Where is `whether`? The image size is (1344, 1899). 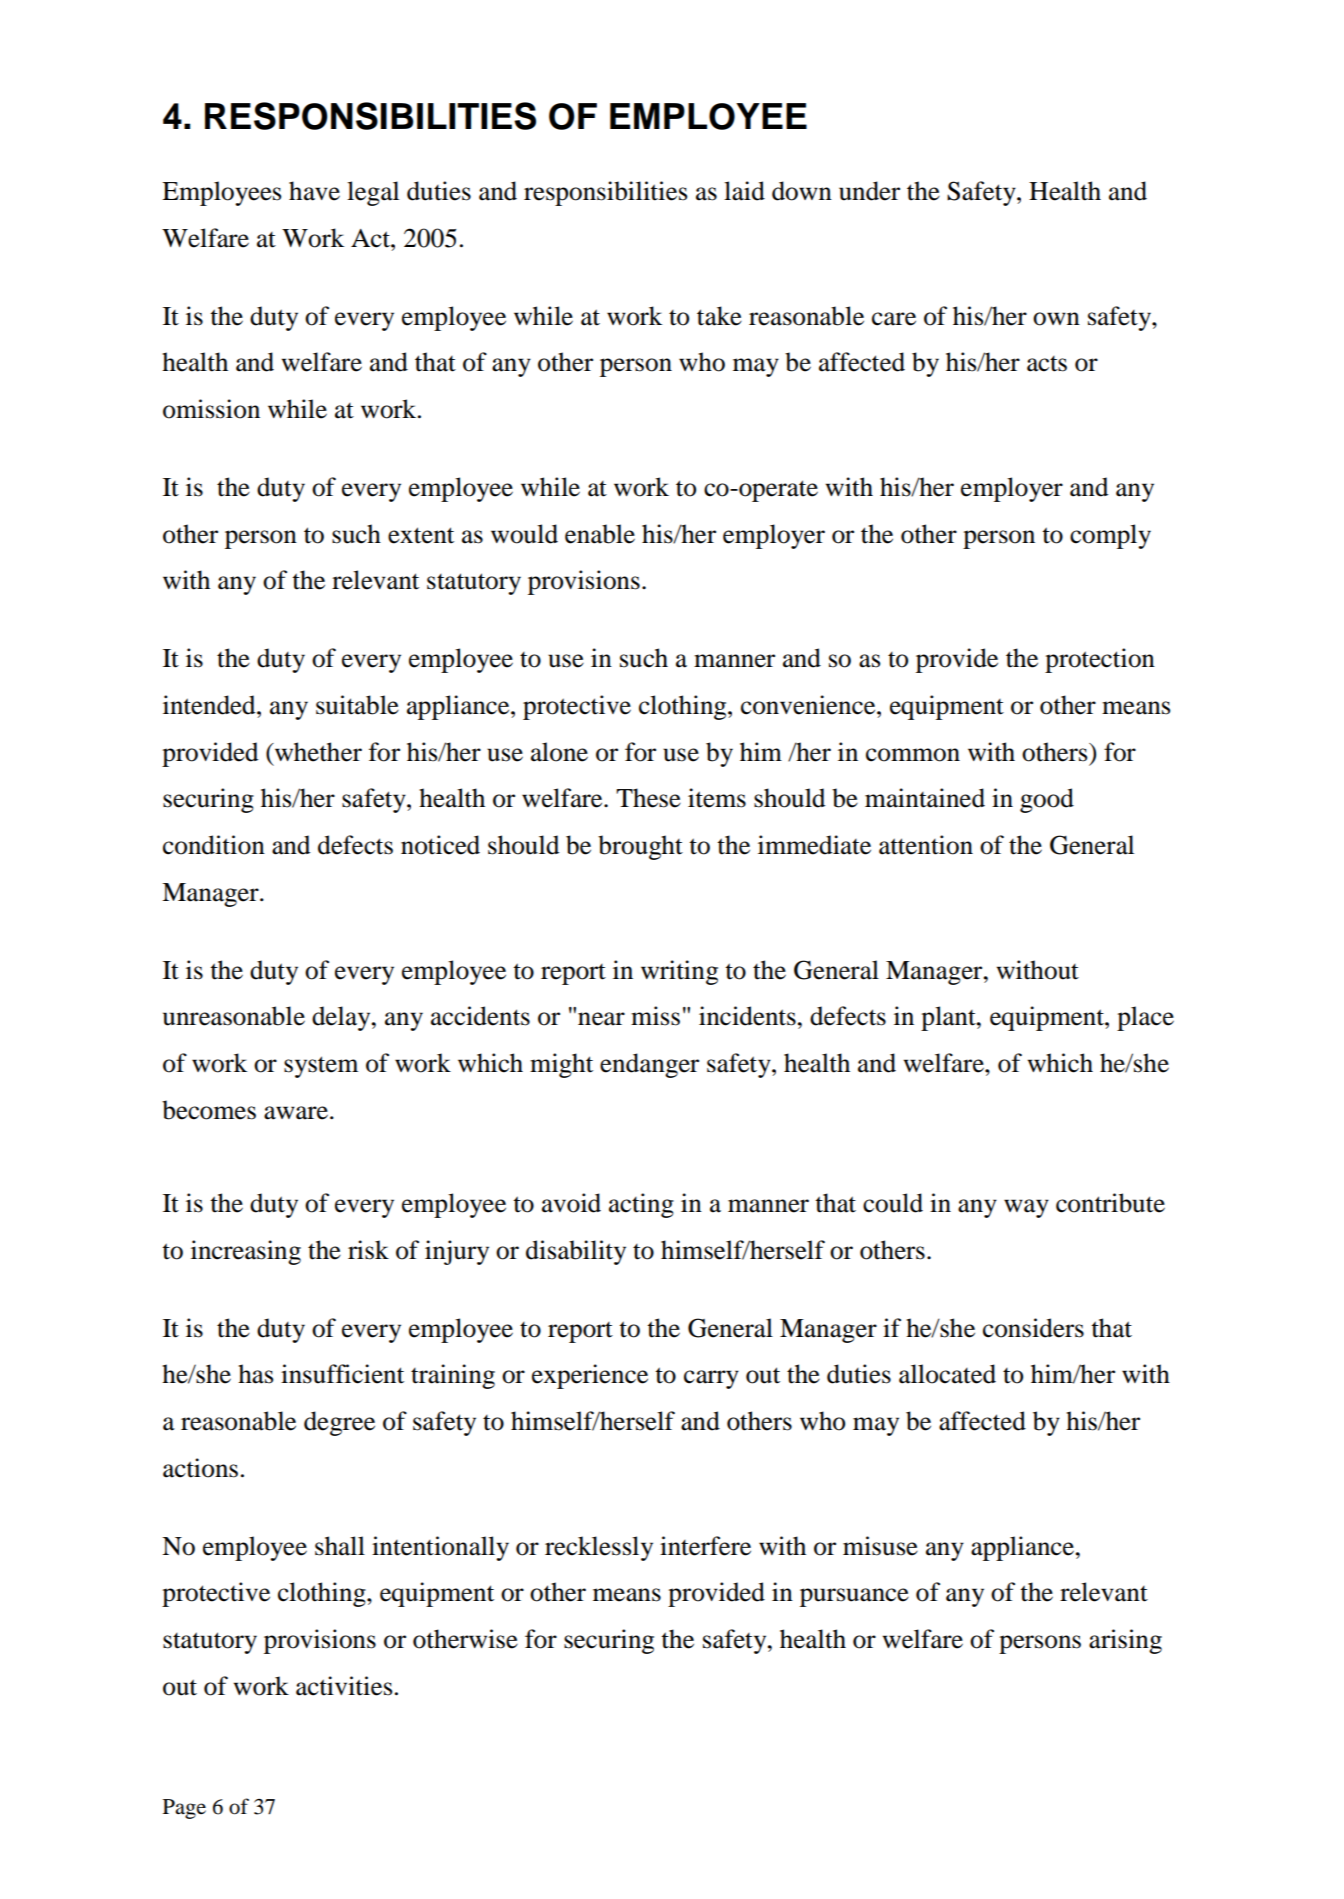
whether is located at coordinates (317, 752).
